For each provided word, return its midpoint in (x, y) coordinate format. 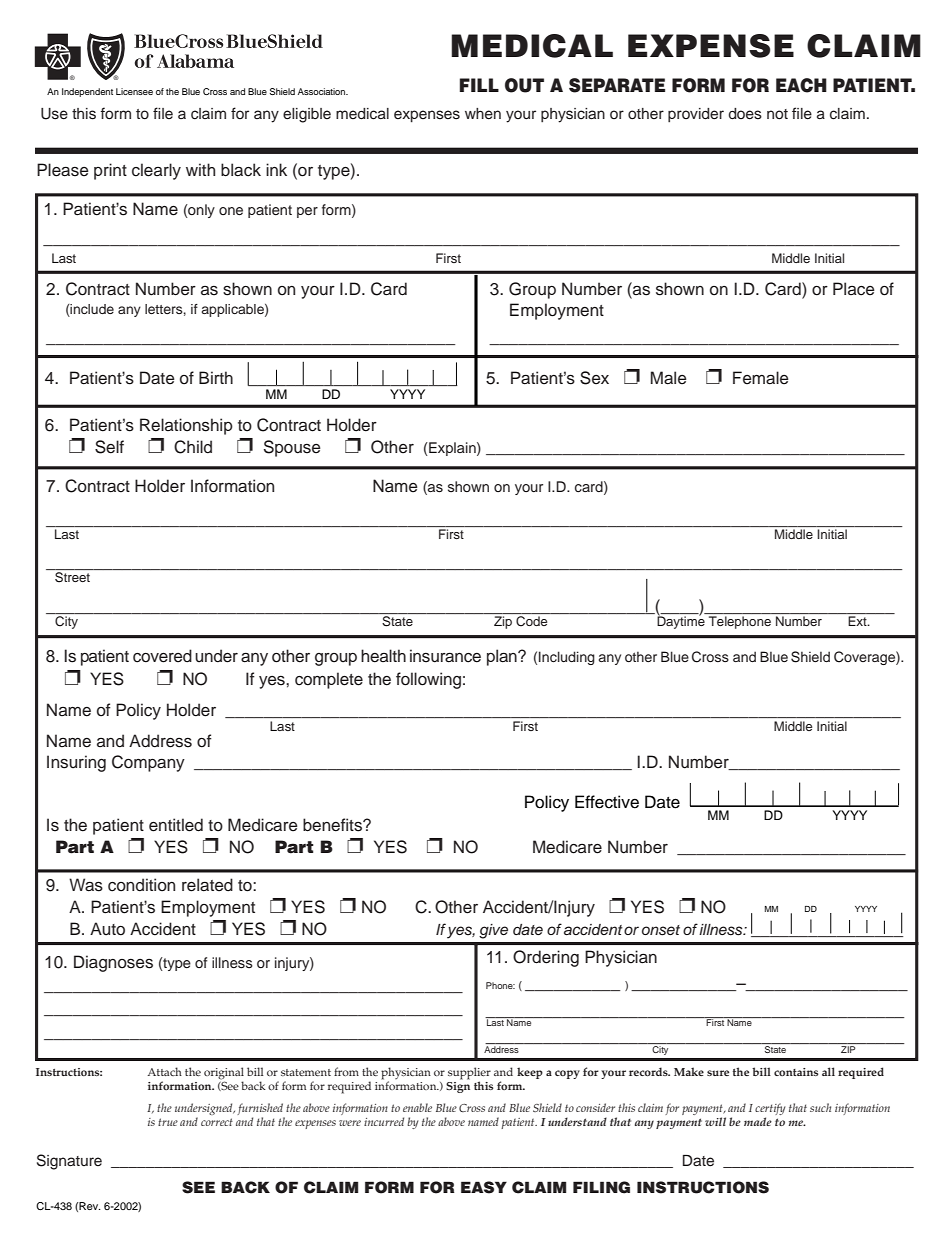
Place (854, 289)
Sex (594, 378)
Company (148, 763)
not (777, 114)
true (168, 1122)
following (428, 680)
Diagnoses (113, 963)
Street (72, 577)
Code (531, 621)
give (493, 931)
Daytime (681, 621)
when (483, 114)
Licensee (134, 91)
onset (661, 930)
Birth (216, 377)
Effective (607, 802)
